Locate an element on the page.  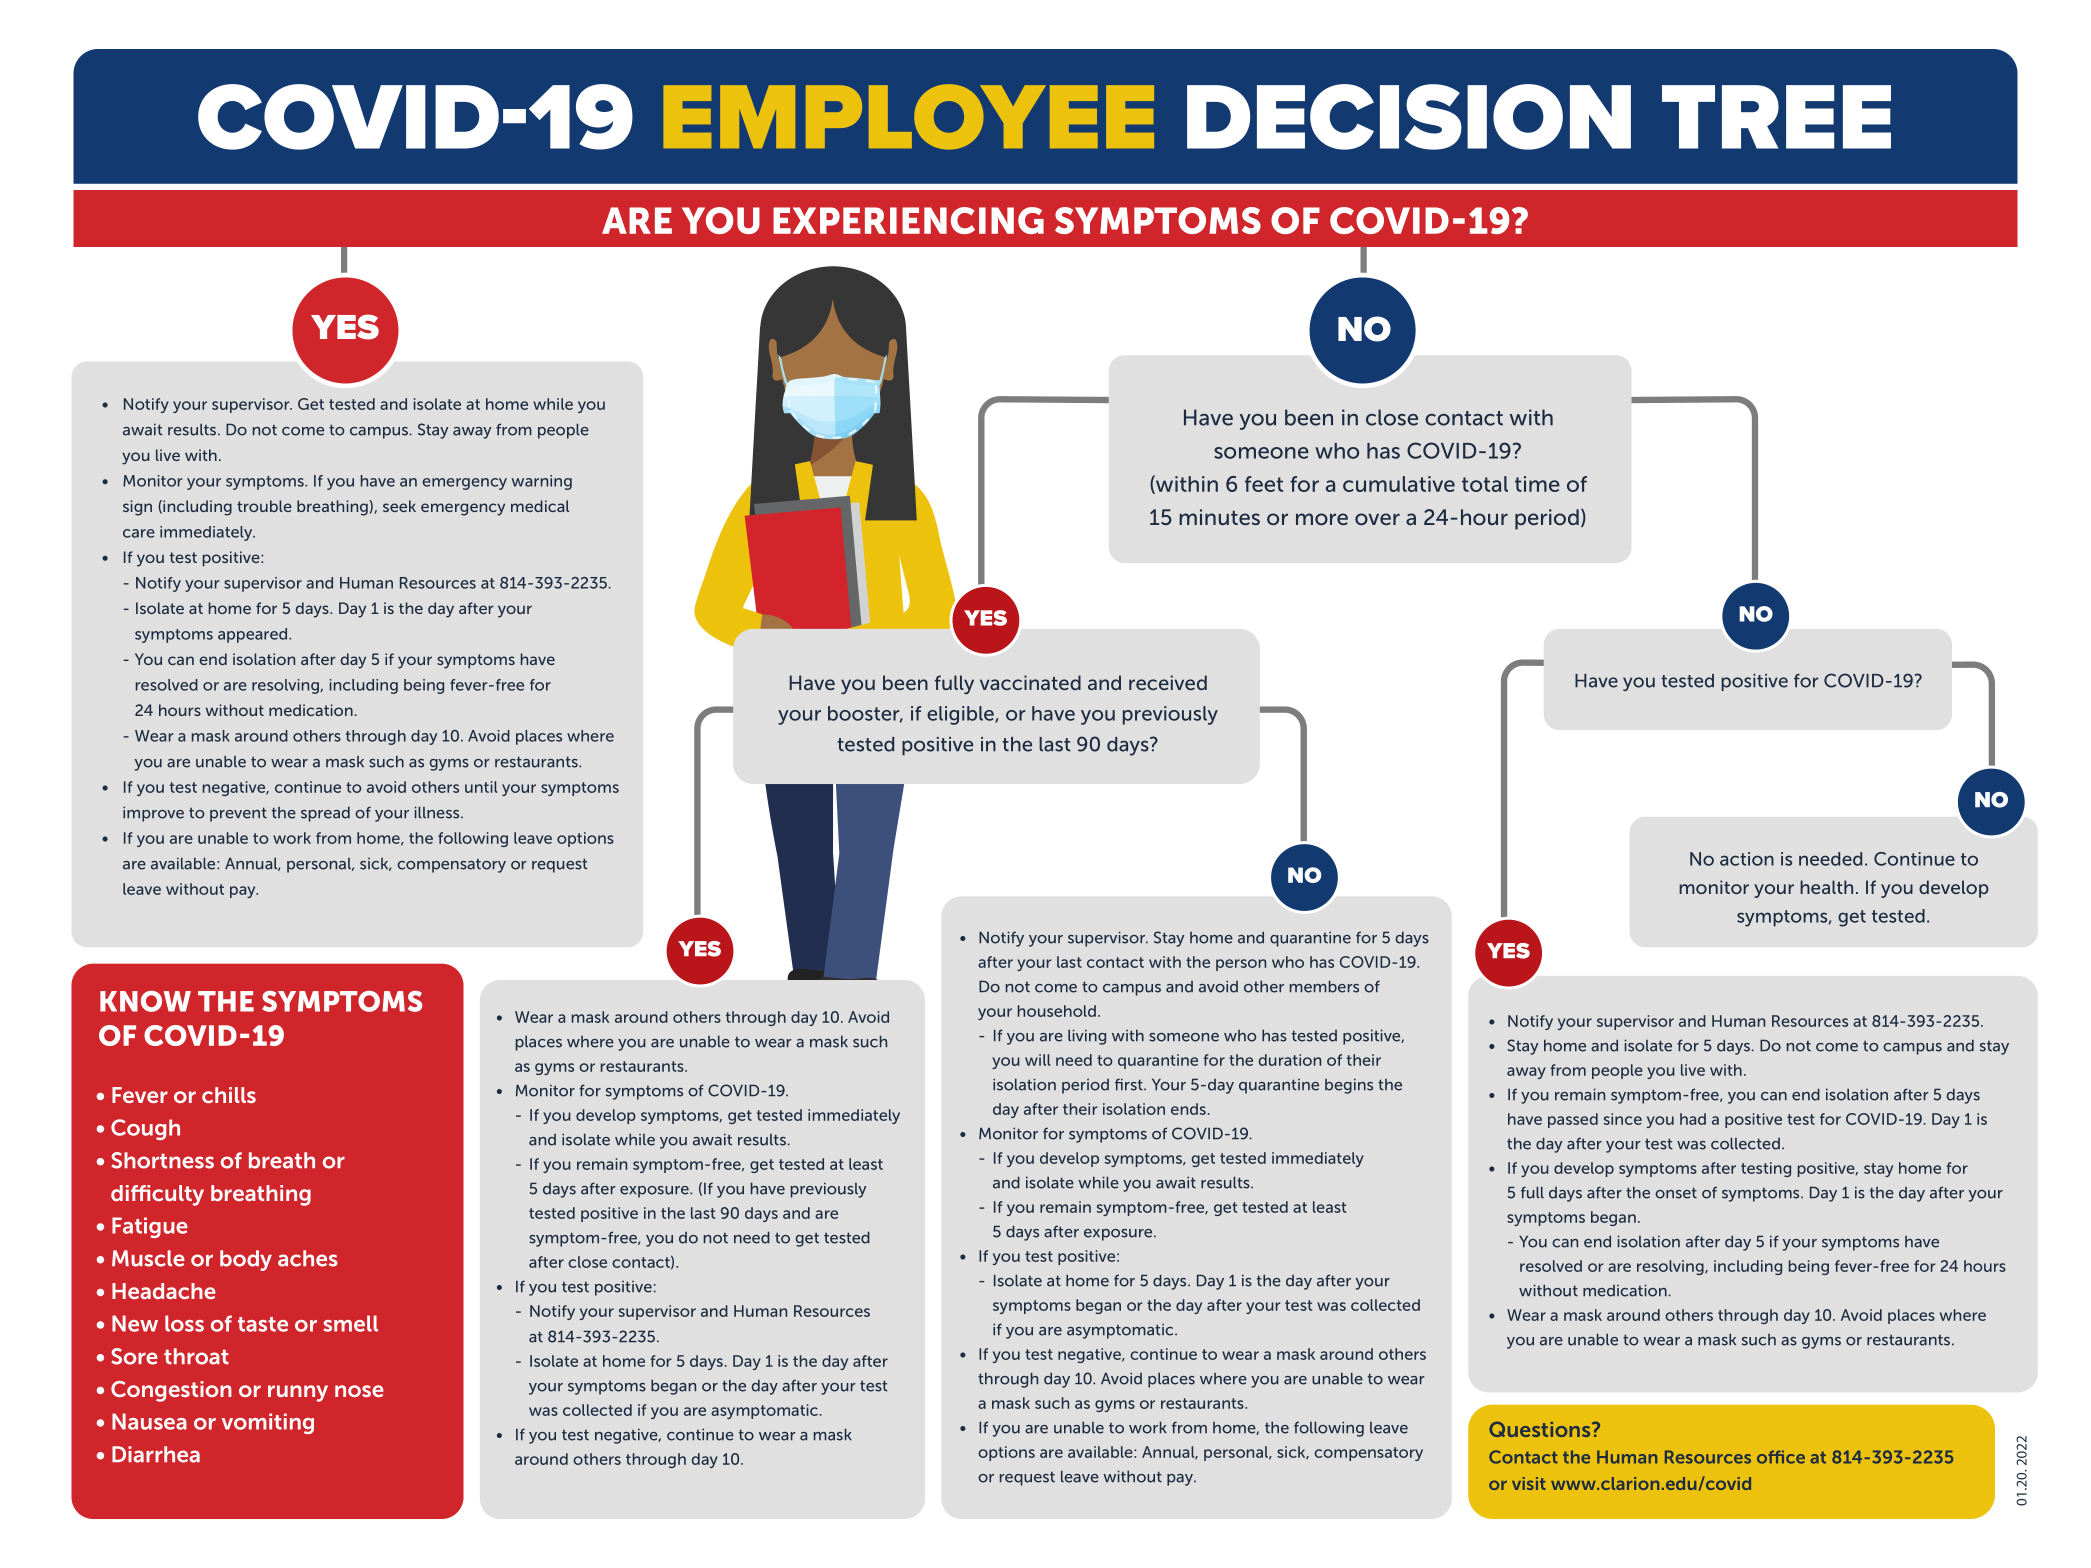
time is located at coordinates (1537, 484).
